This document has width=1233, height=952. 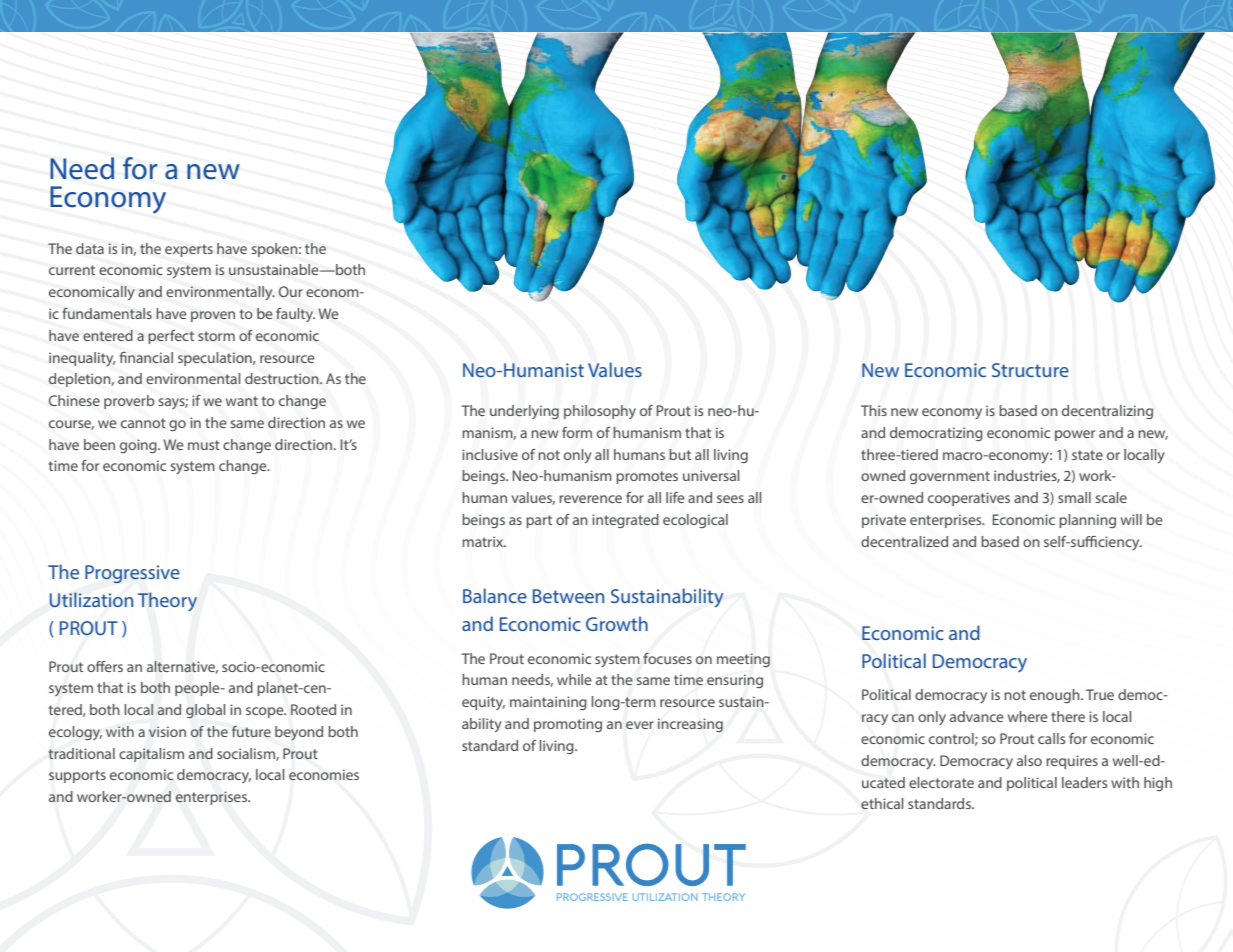 I want to click on supports, so click(x=77, y=776).
